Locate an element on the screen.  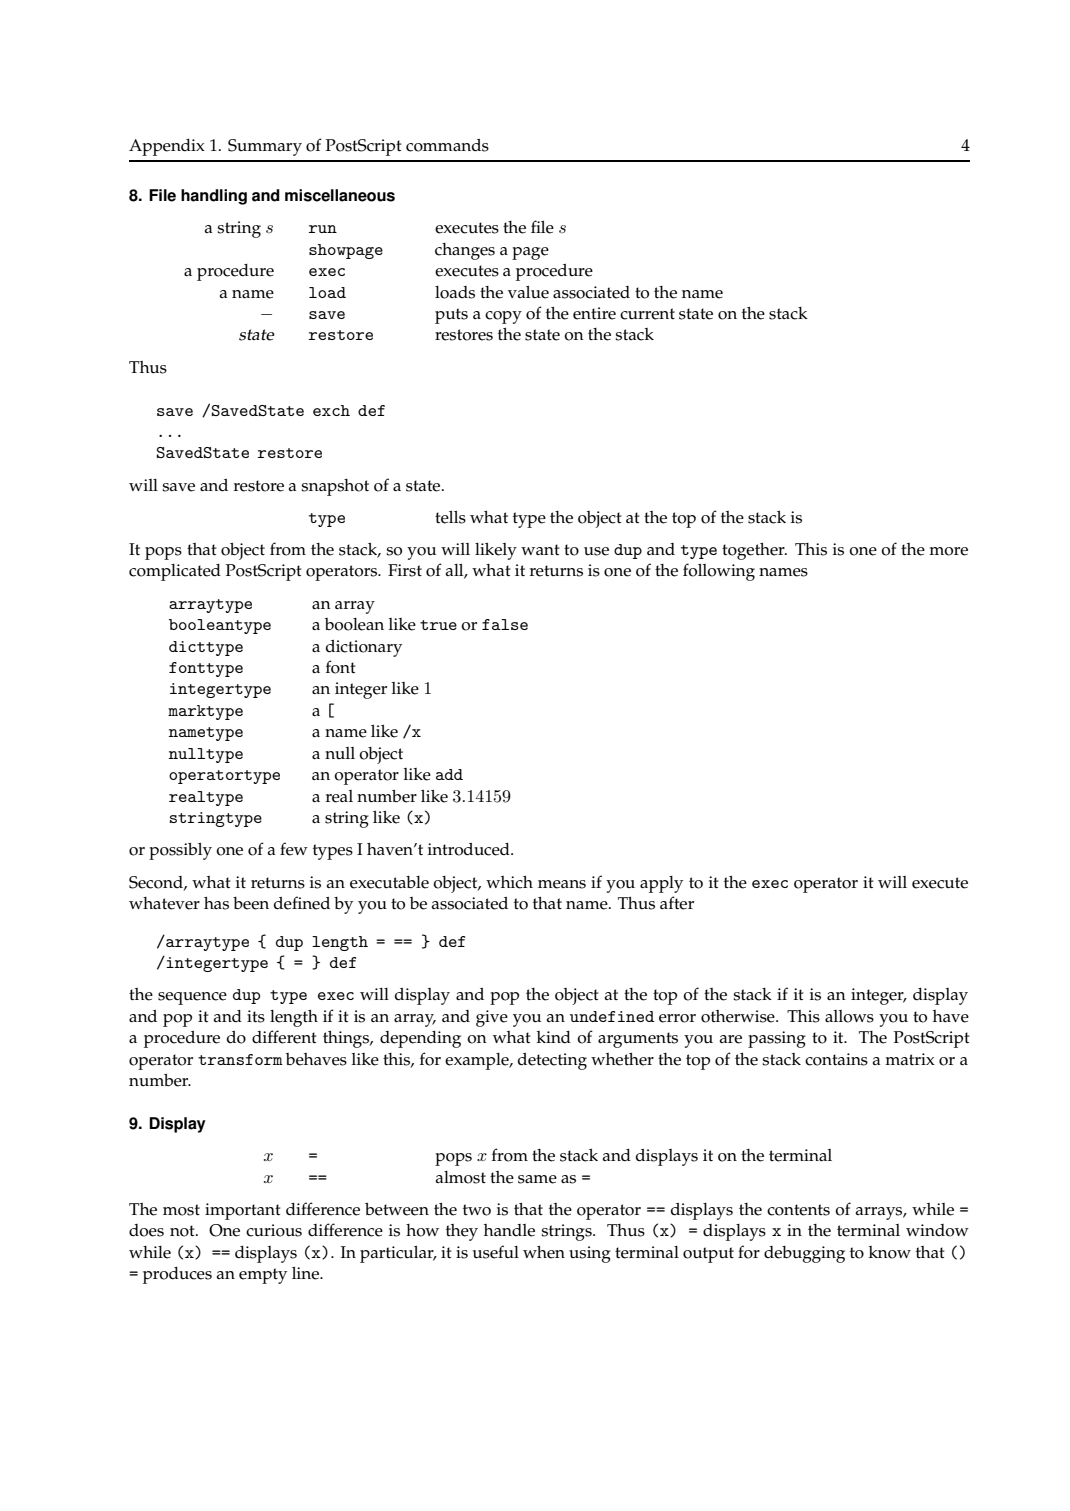
handling is located at coordinates (214, 197).
